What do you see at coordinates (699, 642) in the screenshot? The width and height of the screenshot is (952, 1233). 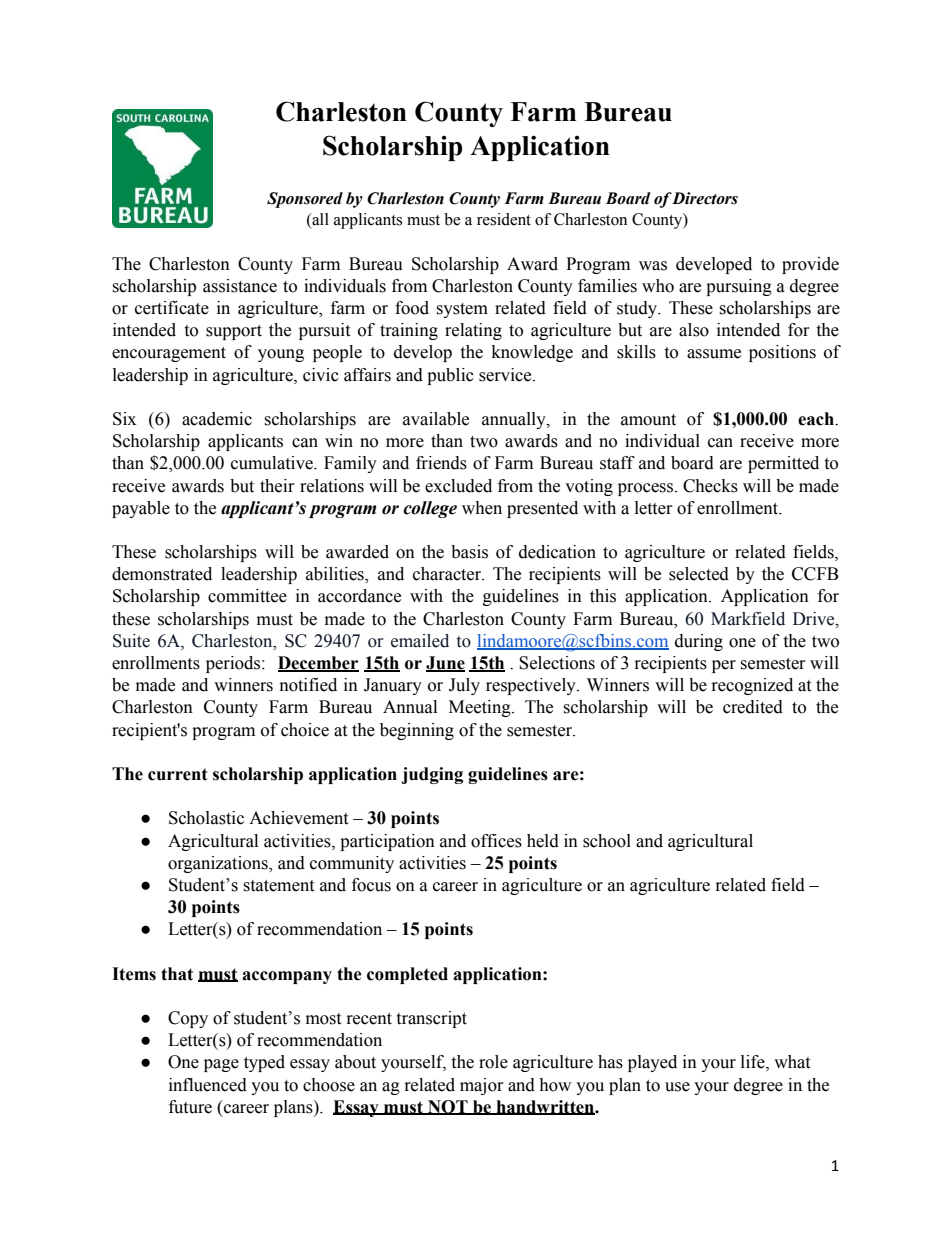 I see `during` at bounding box center [699, 642].
